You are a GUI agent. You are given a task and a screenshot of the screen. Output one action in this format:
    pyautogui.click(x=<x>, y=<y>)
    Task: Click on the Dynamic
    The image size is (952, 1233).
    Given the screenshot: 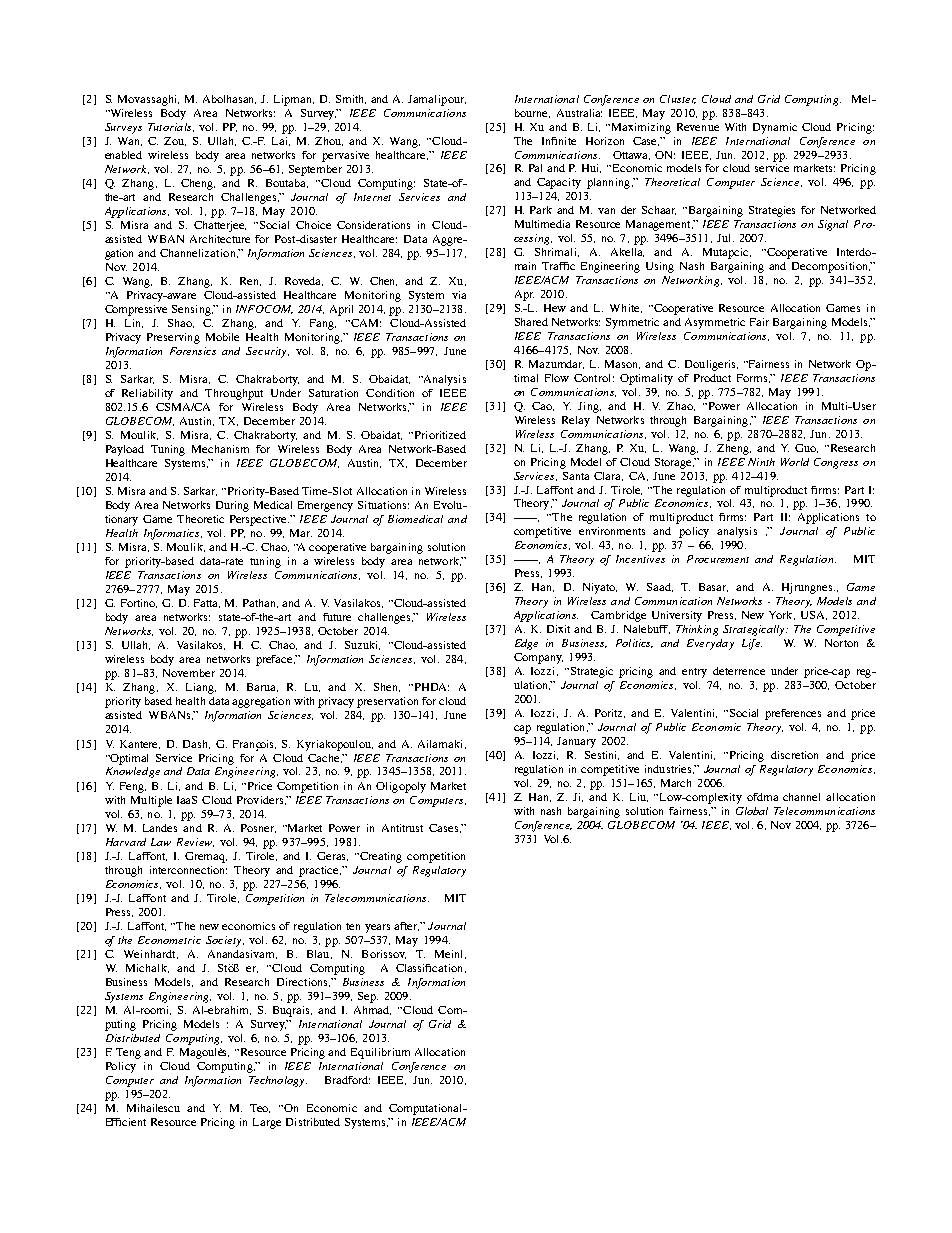 What is the action you would take?
    pyautogui.click(x=775, y=128)
